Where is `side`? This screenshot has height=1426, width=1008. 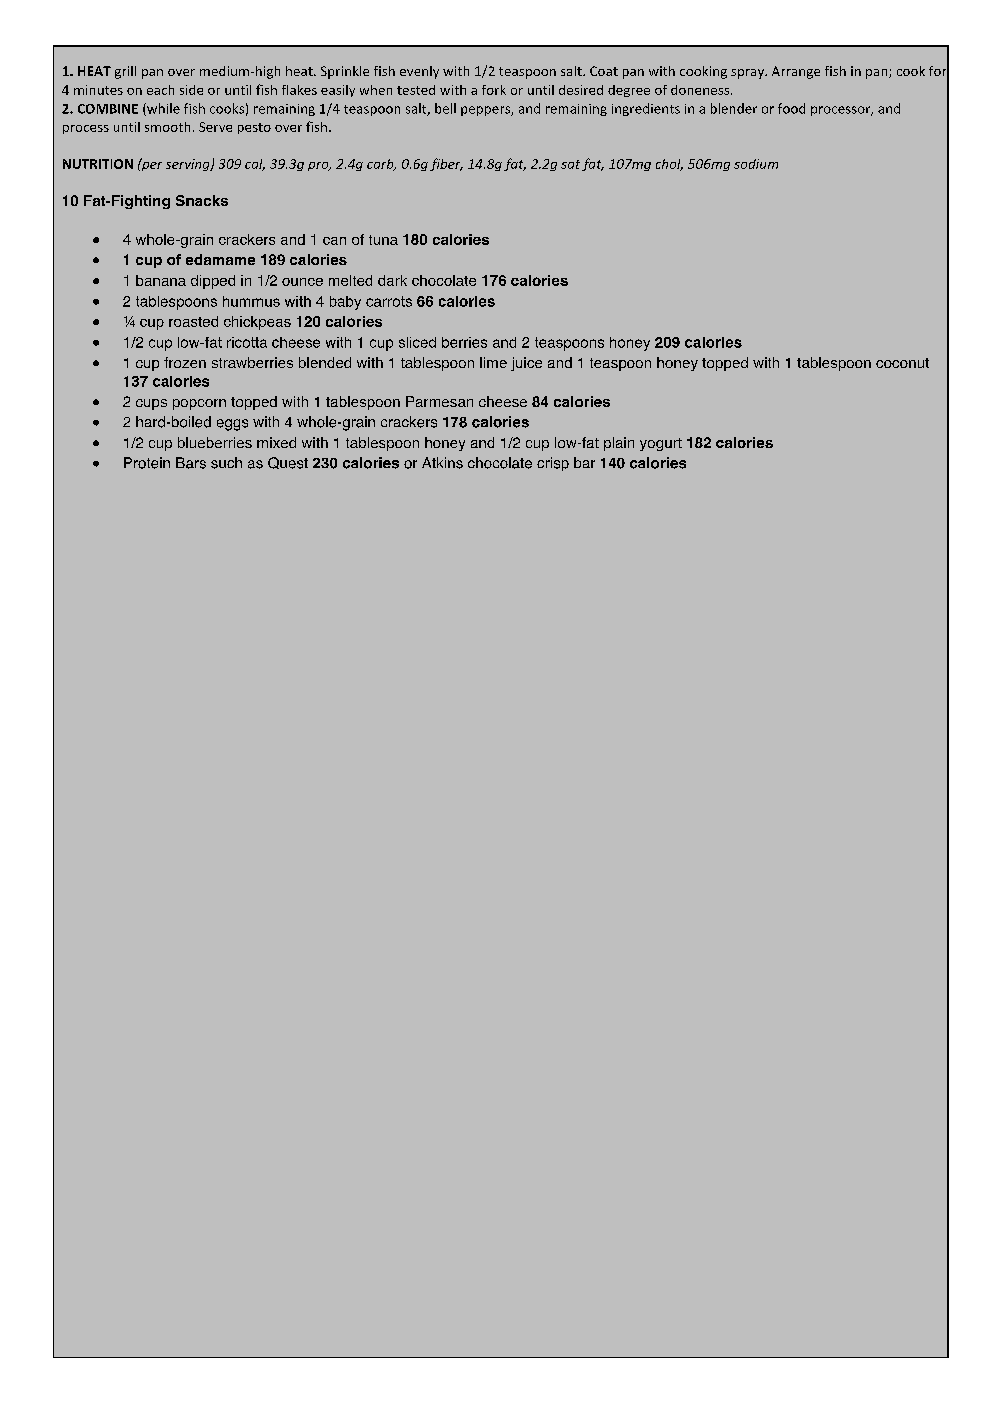
side is located at coordinates (191, 90).
